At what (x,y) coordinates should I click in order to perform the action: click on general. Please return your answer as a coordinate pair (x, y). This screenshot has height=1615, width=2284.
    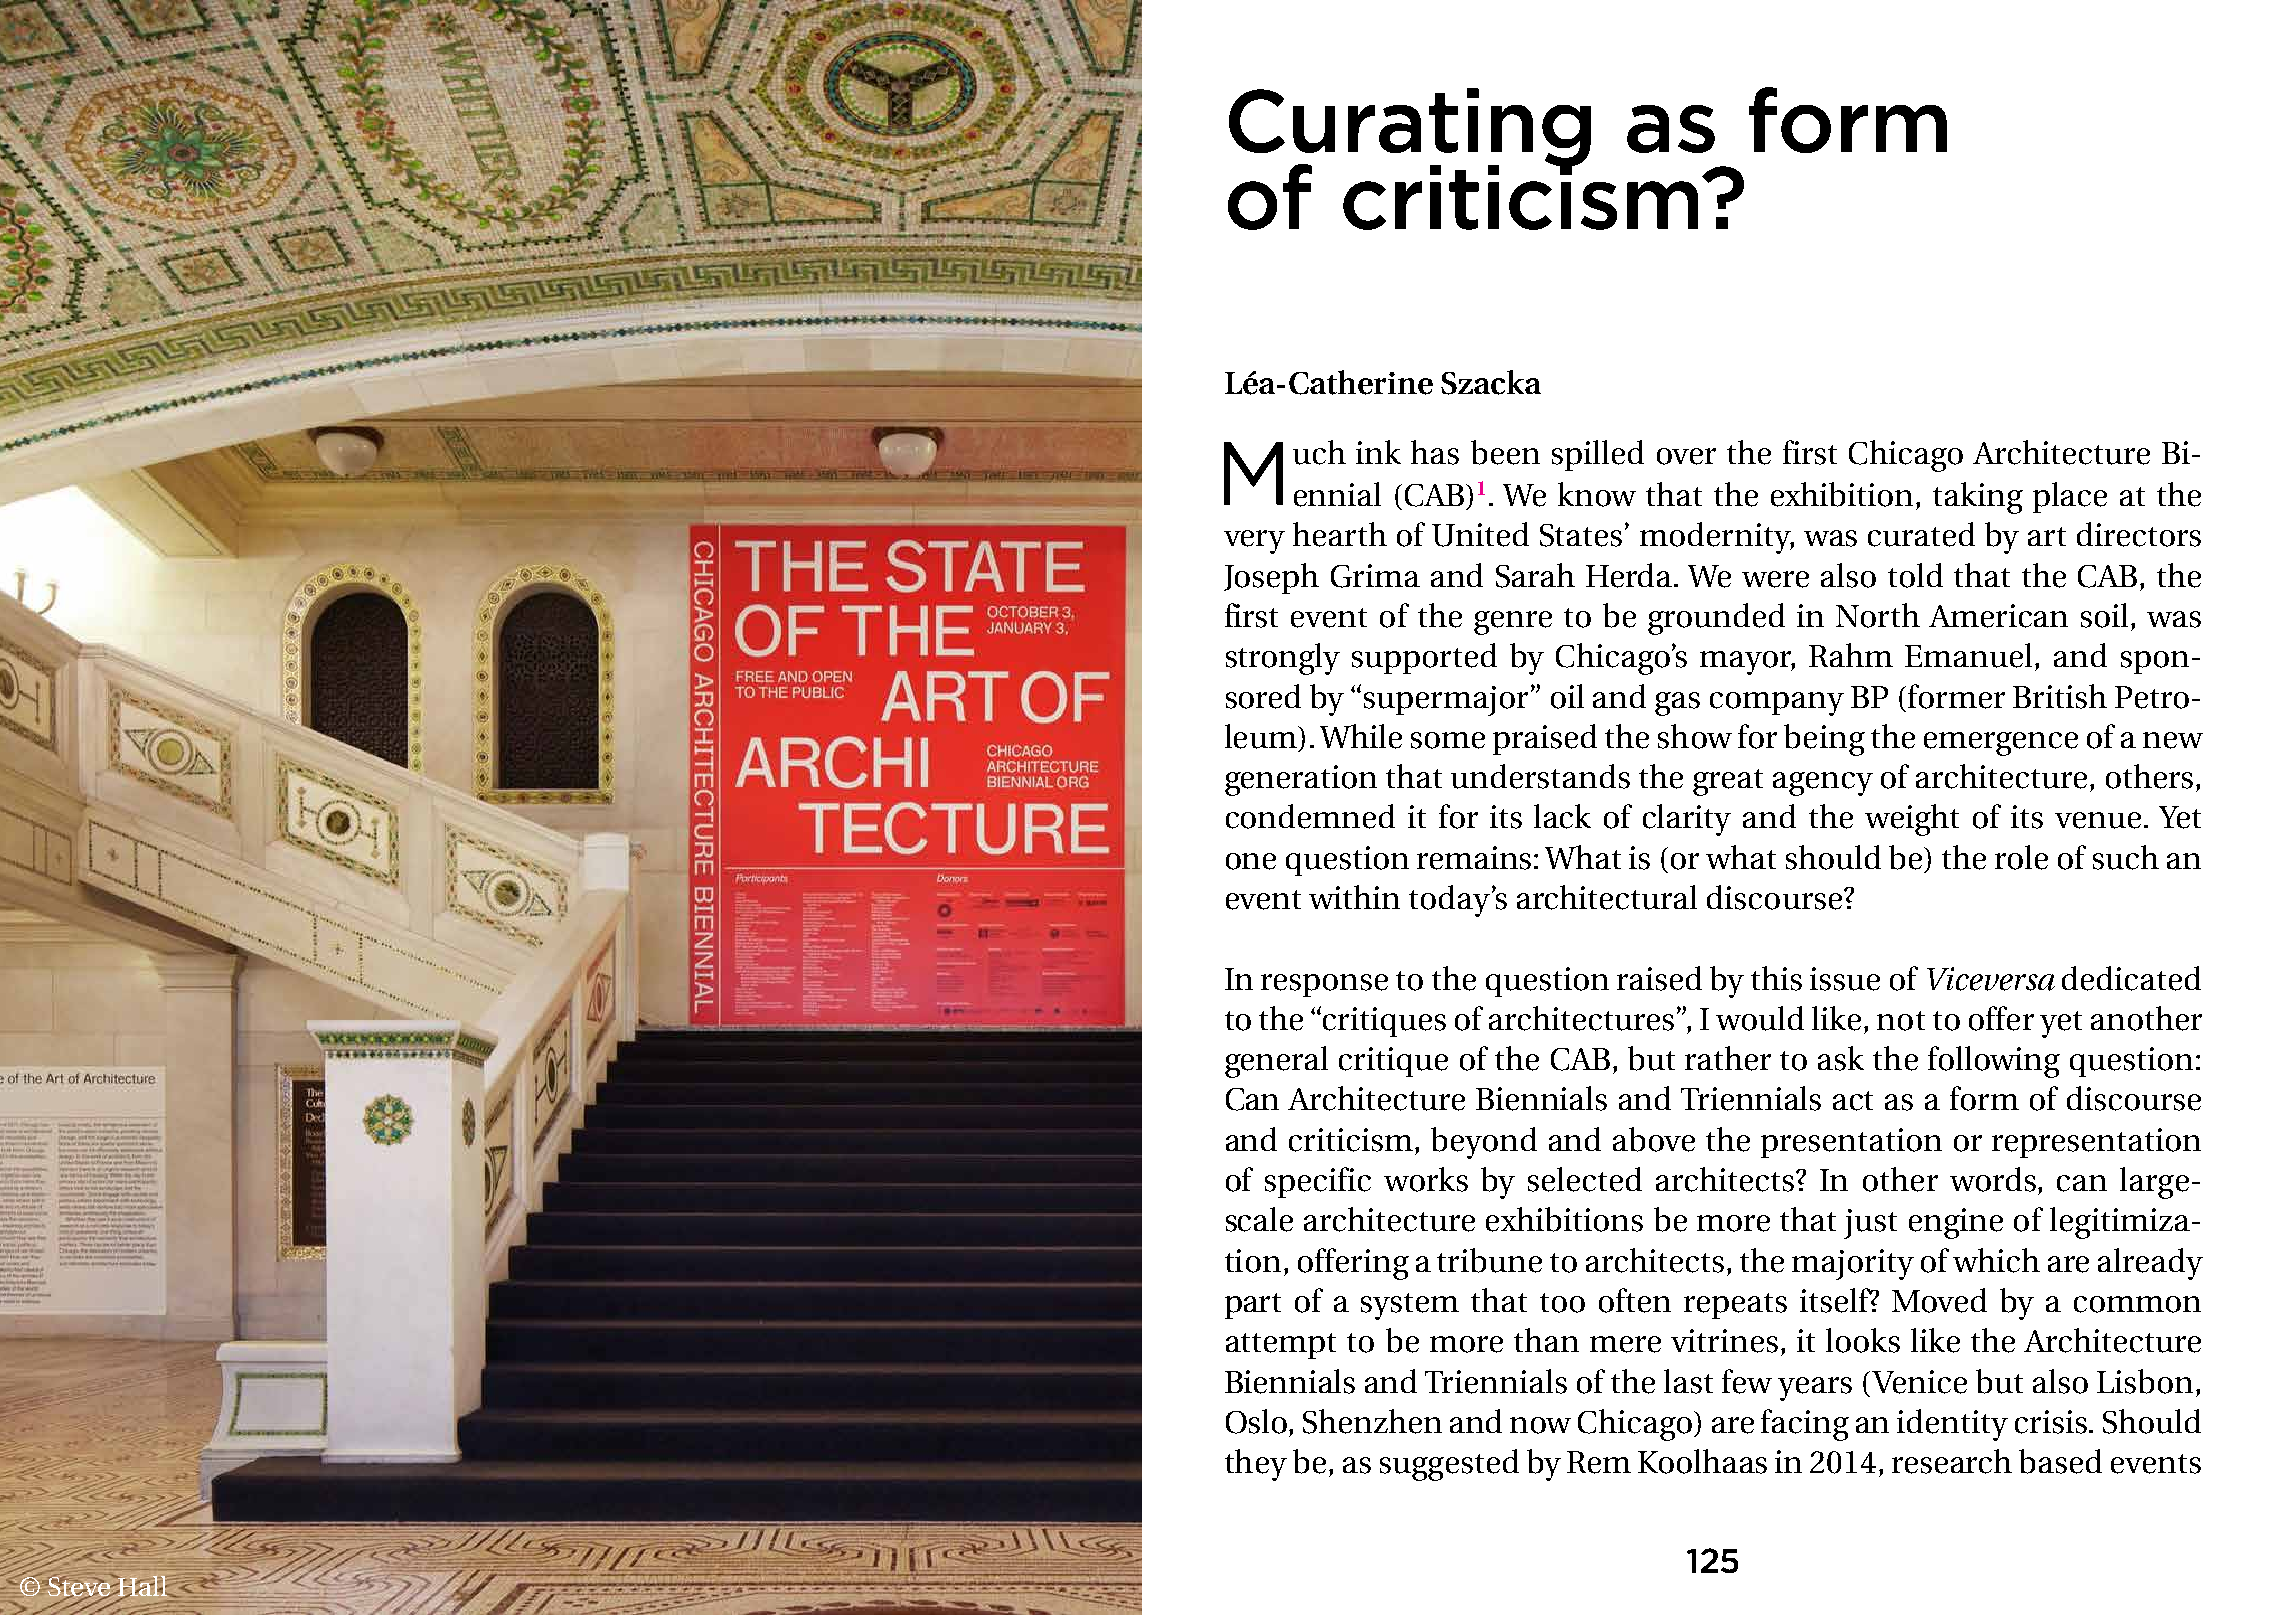
    Looking at the image, I should click on (1276, 1062).
